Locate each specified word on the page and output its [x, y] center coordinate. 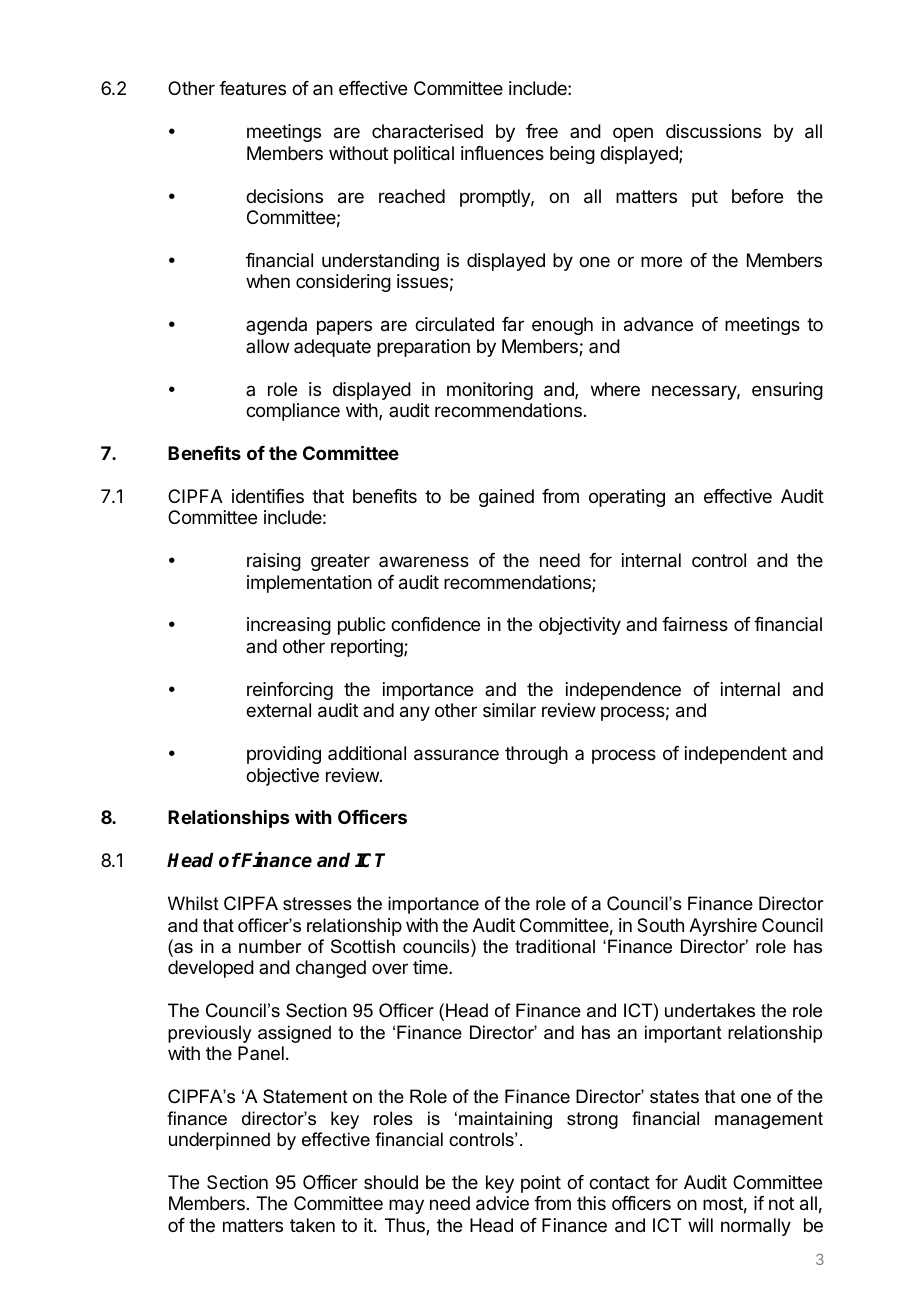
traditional [555, 946]
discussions [713, 131]
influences [502, 153]
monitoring [490, 391]
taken [312, 1225]
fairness [695, 624]
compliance [293, 412]
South [660, 925]
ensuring [787, 391]
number [270, 946]
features [252, 88]
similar [509, 710]
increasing [289, 626]
